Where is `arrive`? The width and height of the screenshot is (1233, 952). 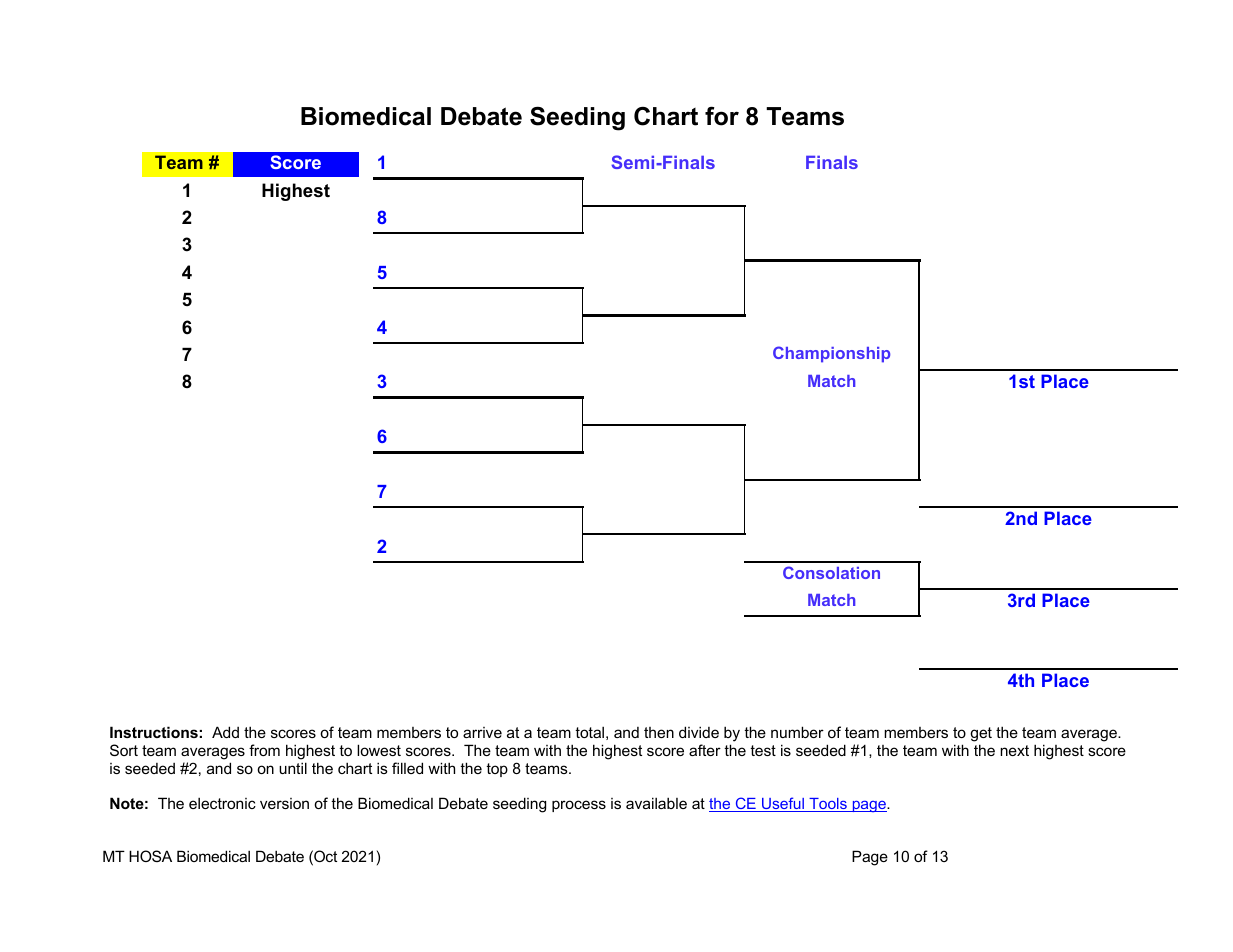
arrive is located at coordinates (482, 732).
